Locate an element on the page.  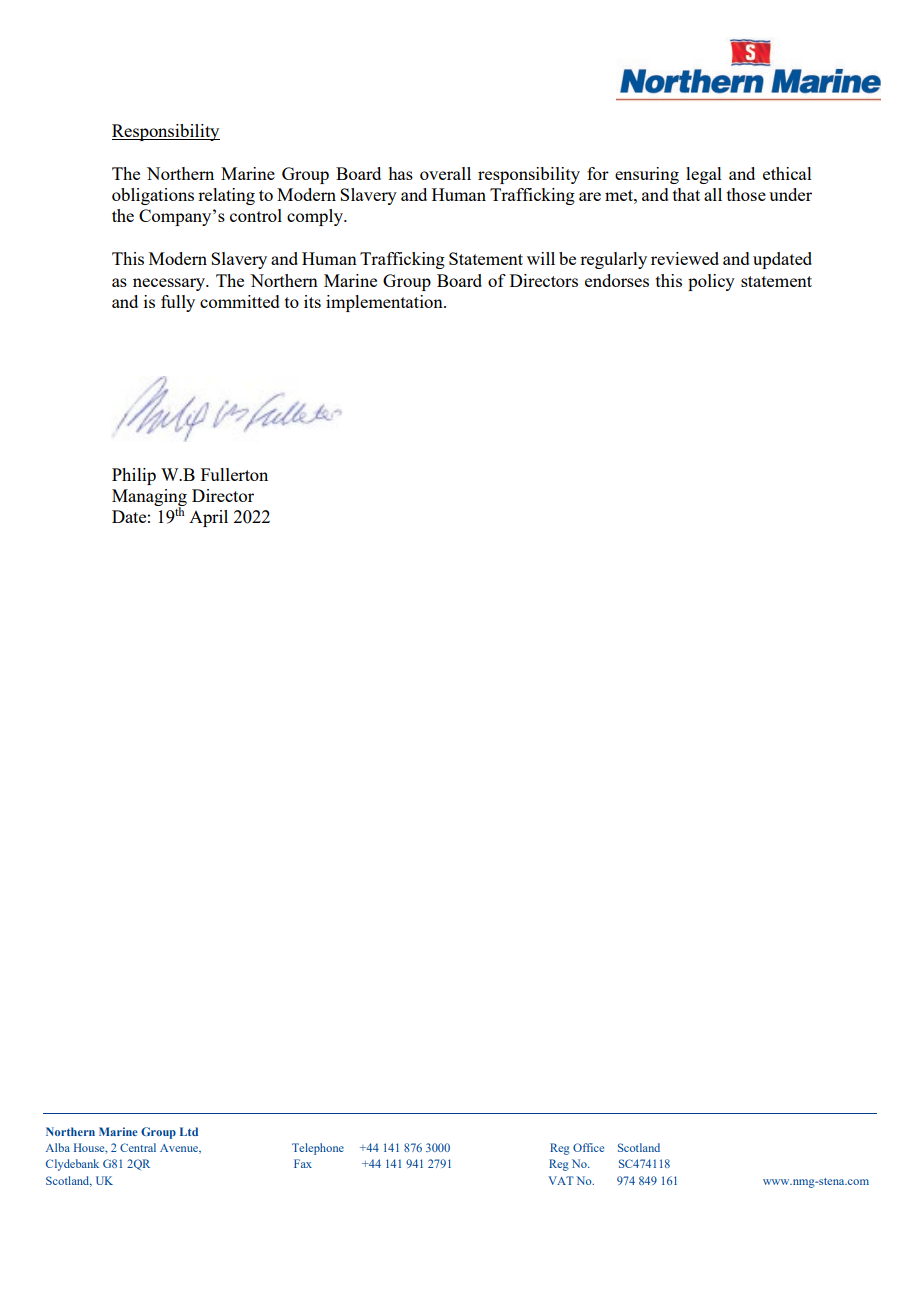
Fullerton is located at coordinates (234, 474).
